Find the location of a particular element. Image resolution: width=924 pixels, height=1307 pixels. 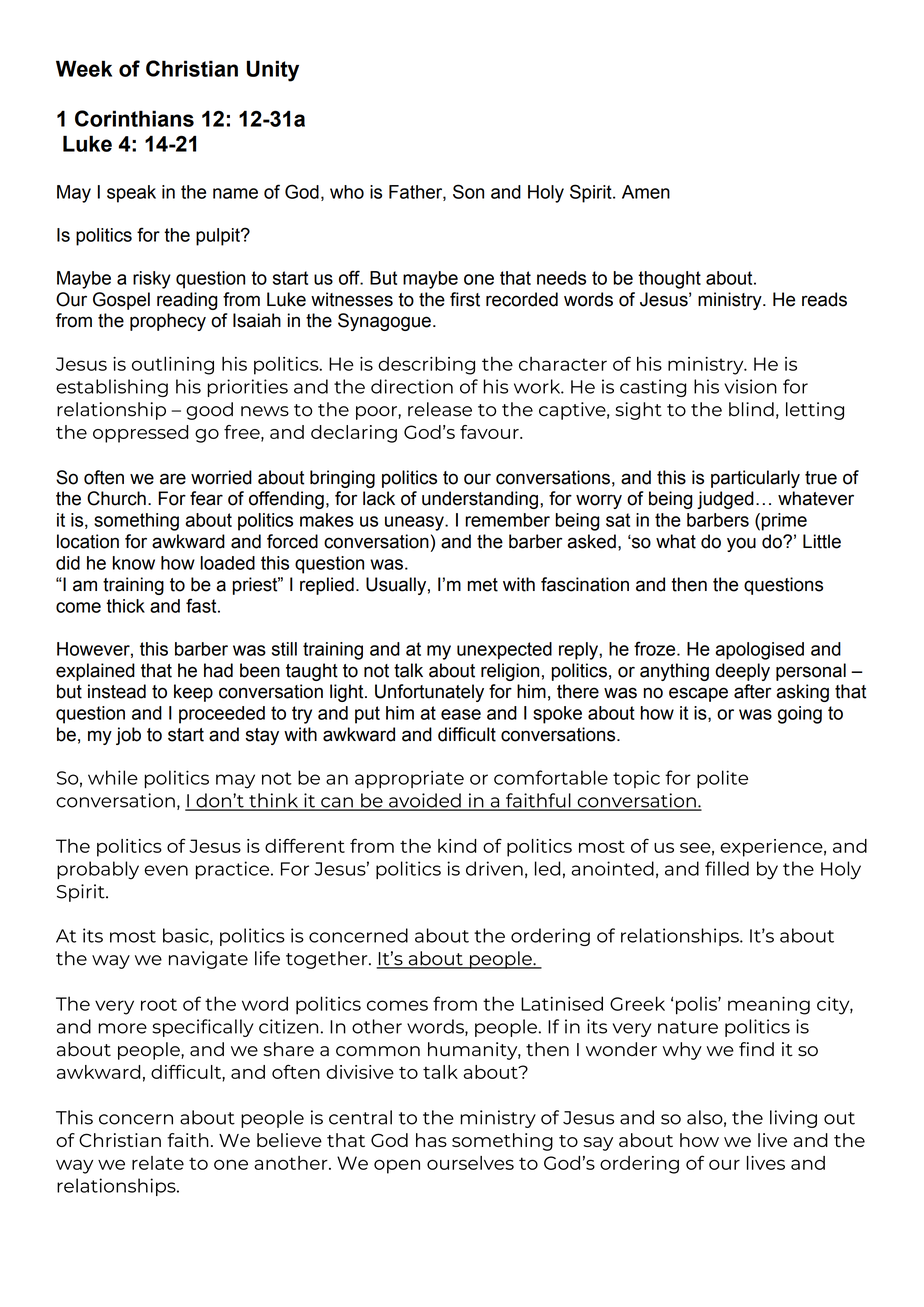

Amen is located at coordinates (646, 192).
